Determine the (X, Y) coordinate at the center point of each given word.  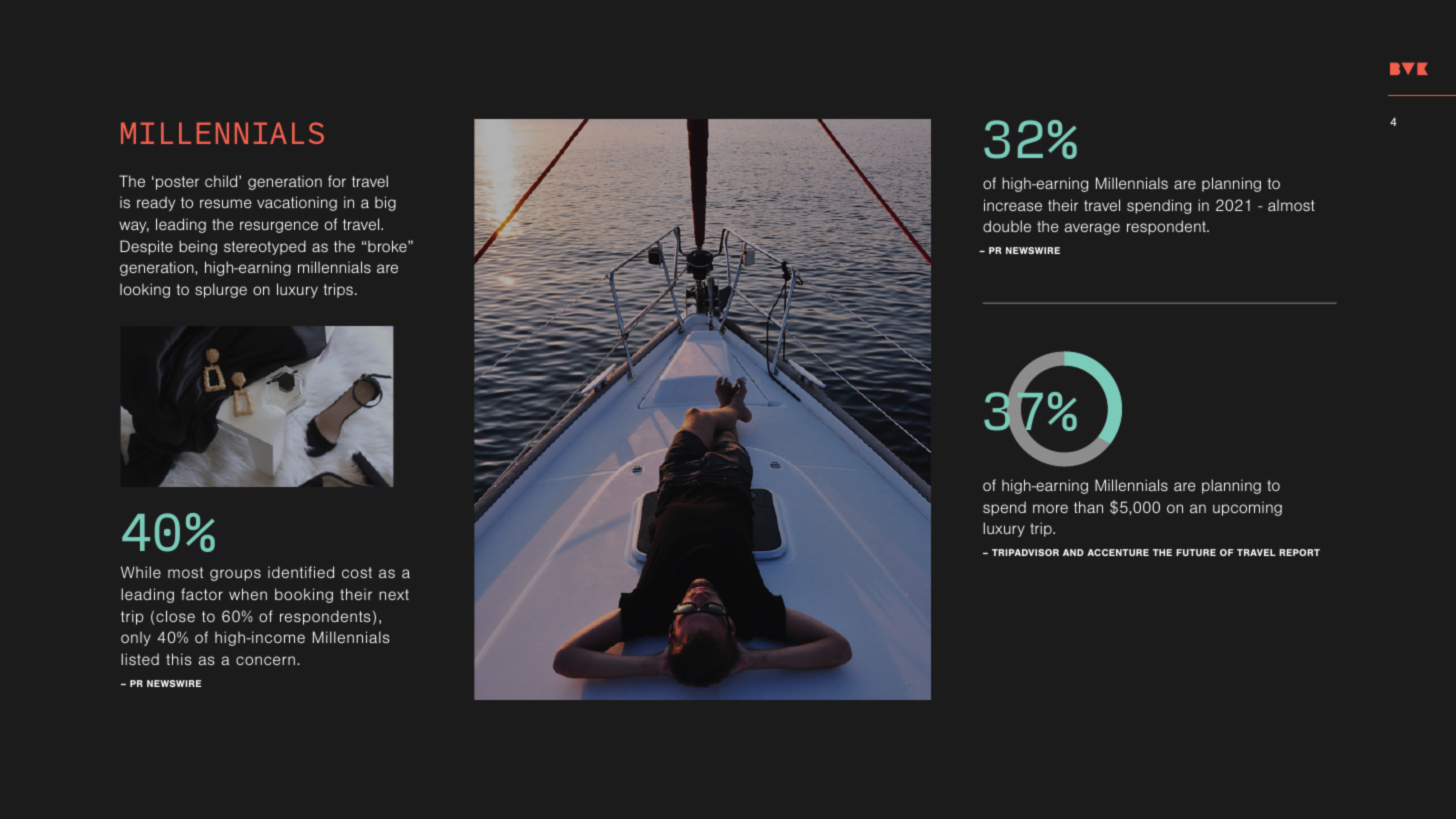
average (1092, 229)
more (1050, 508)
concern (265, 660)
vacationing (297, 203)
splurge (221, 290)
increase (1013, 205)
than (1088, 507)
